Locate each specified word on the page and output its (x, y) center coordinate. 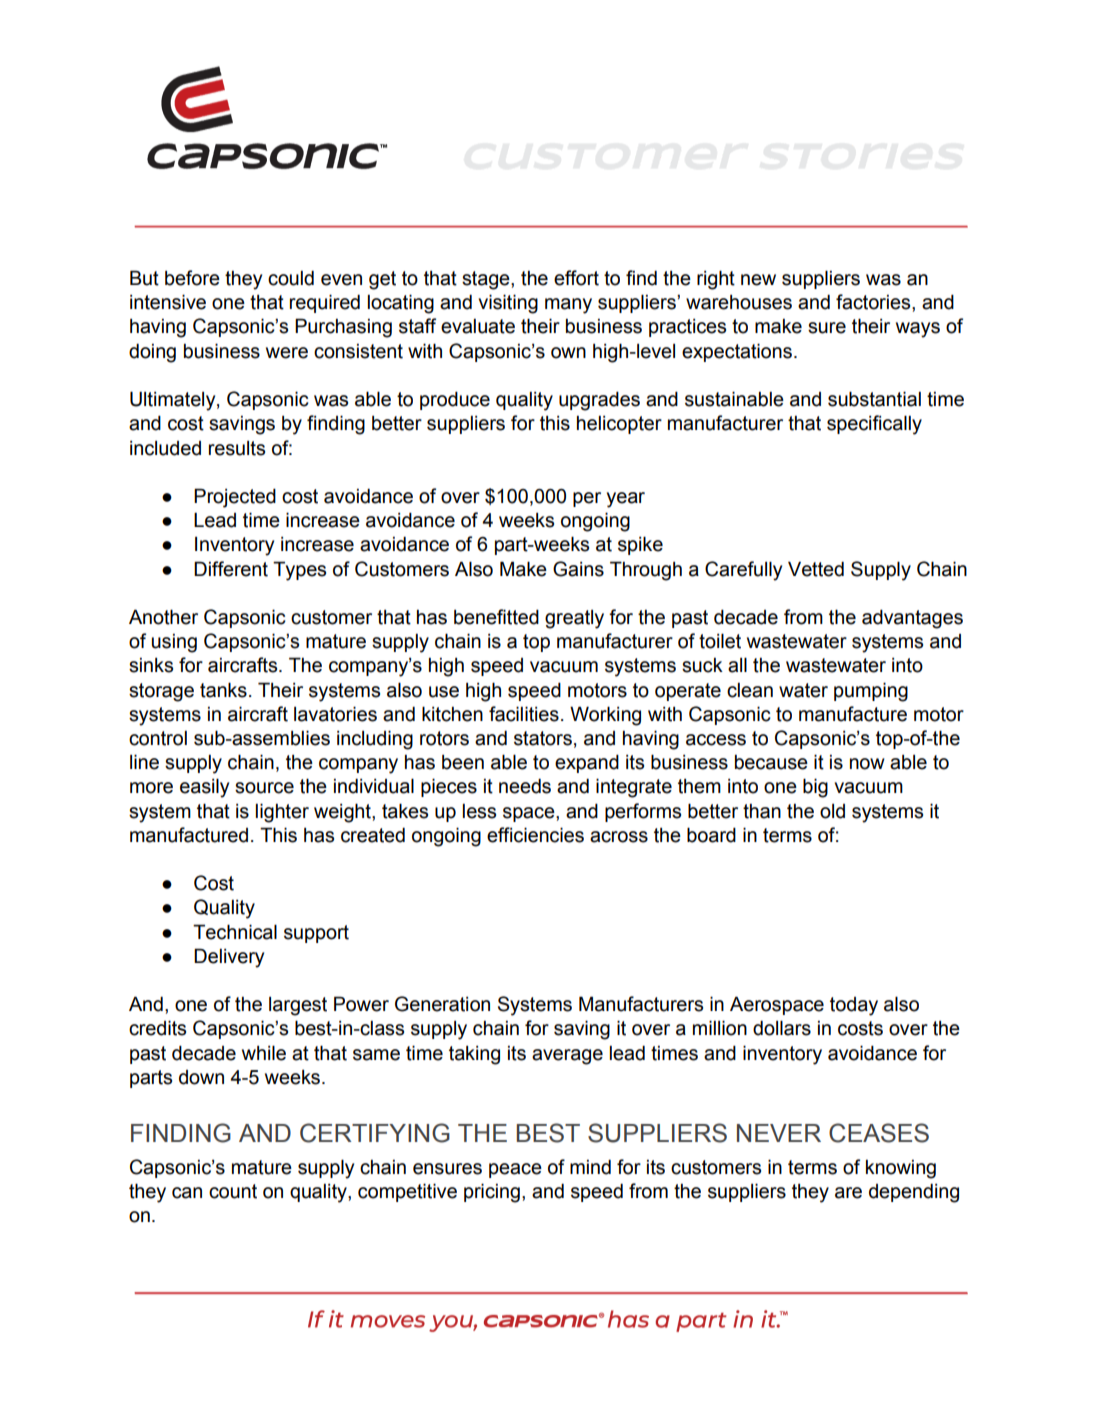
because (771, 762)
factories (874, 302)
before (192, 278)
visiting (508, 304)
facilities (524, 714)
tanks (223, 690)
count (233, 1191)
